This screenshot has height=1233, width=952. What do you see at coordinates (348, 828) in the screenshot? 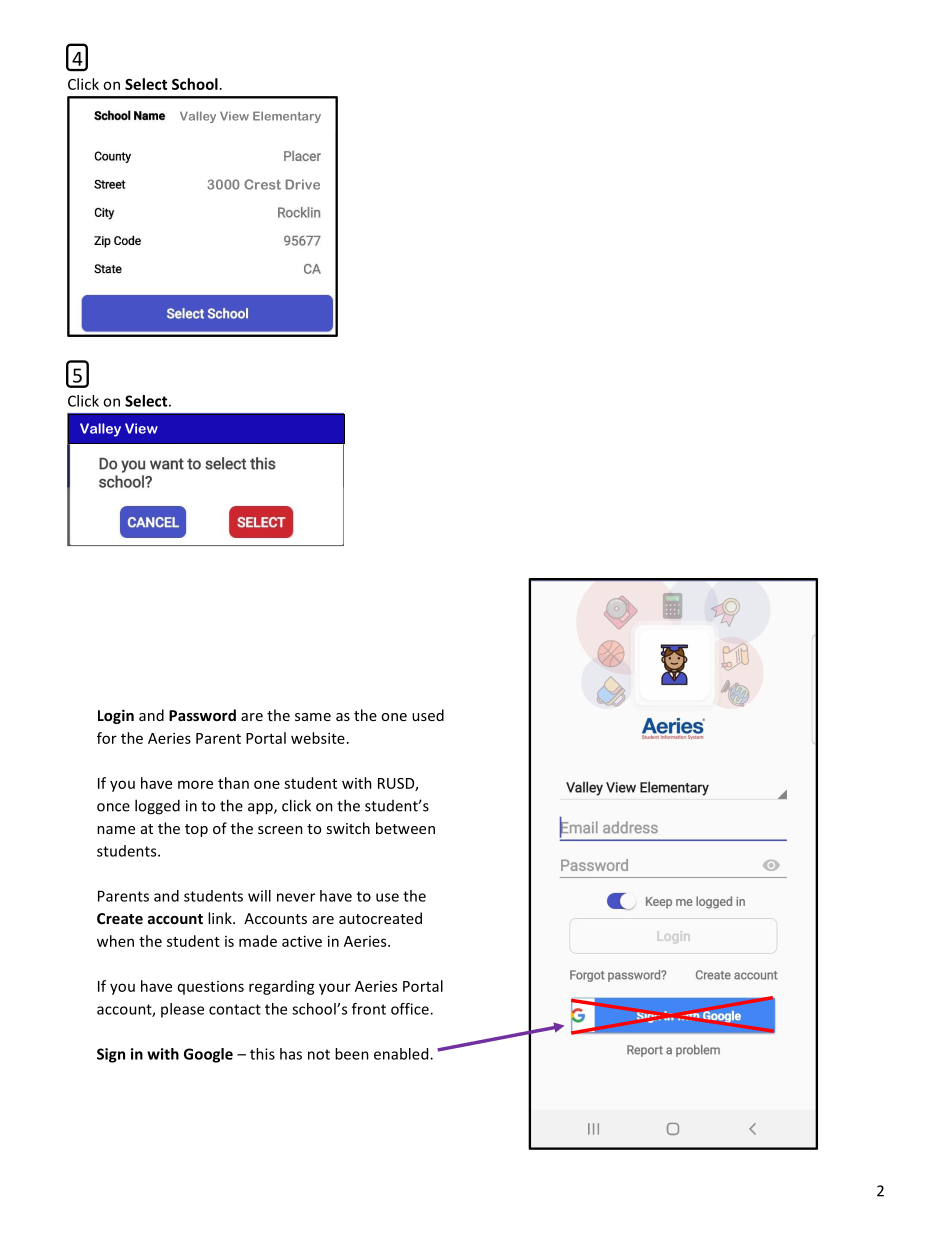
I see `switch` at bounding box center [348, 828].
